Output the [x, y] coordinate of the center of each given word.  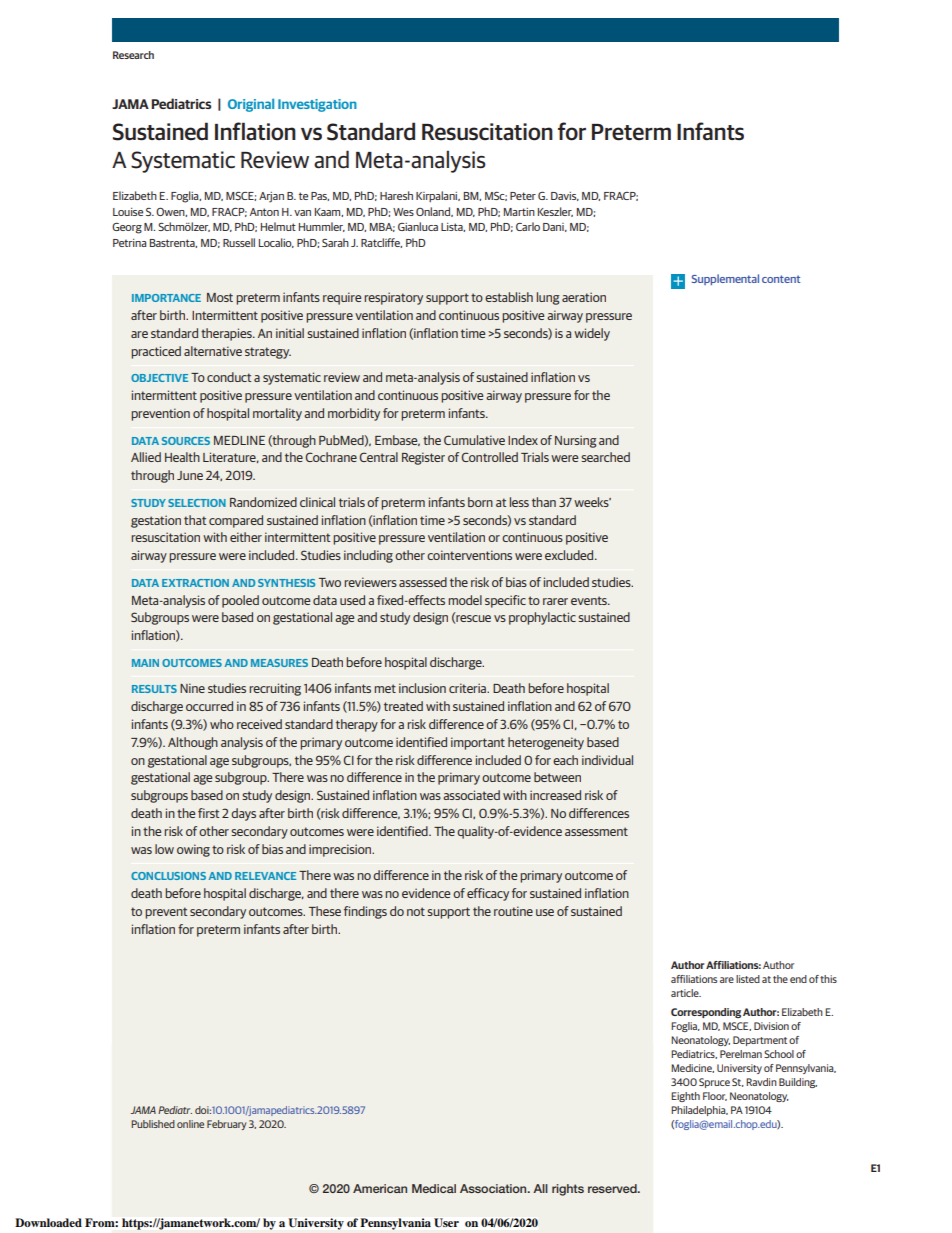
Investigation [317, 105]
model [465, 600]
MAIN [145, 663]
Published [153, 1124]
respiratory [393, 298]
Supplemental [725, 279]
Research [133, 55]
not [416, 911]
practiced [156, 352]
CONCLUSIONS [168, 876]
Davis [565, 196]
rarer [555, 601]
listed [748, 979]
